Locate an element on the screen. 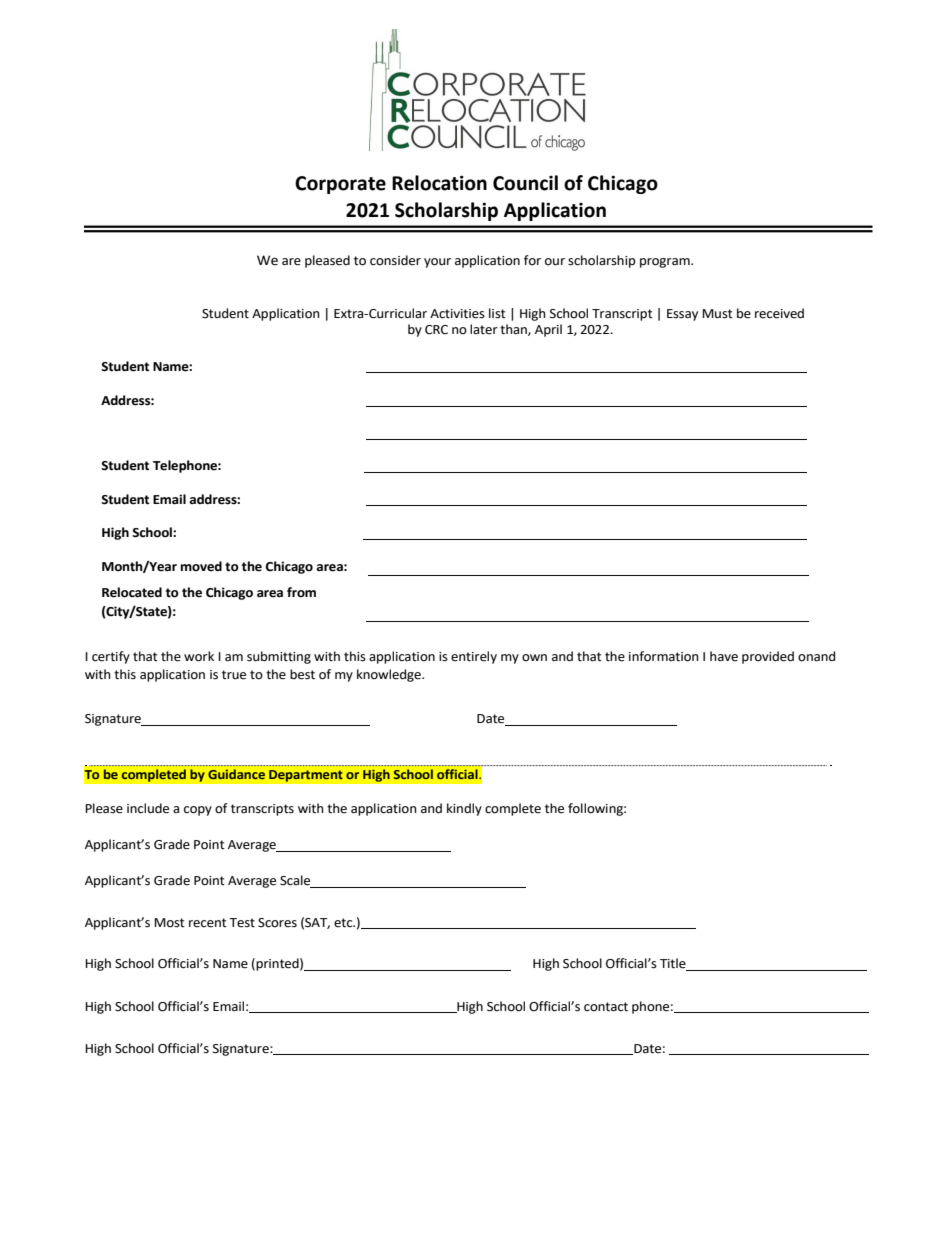  CRC is located at coordinates (436, 330).
